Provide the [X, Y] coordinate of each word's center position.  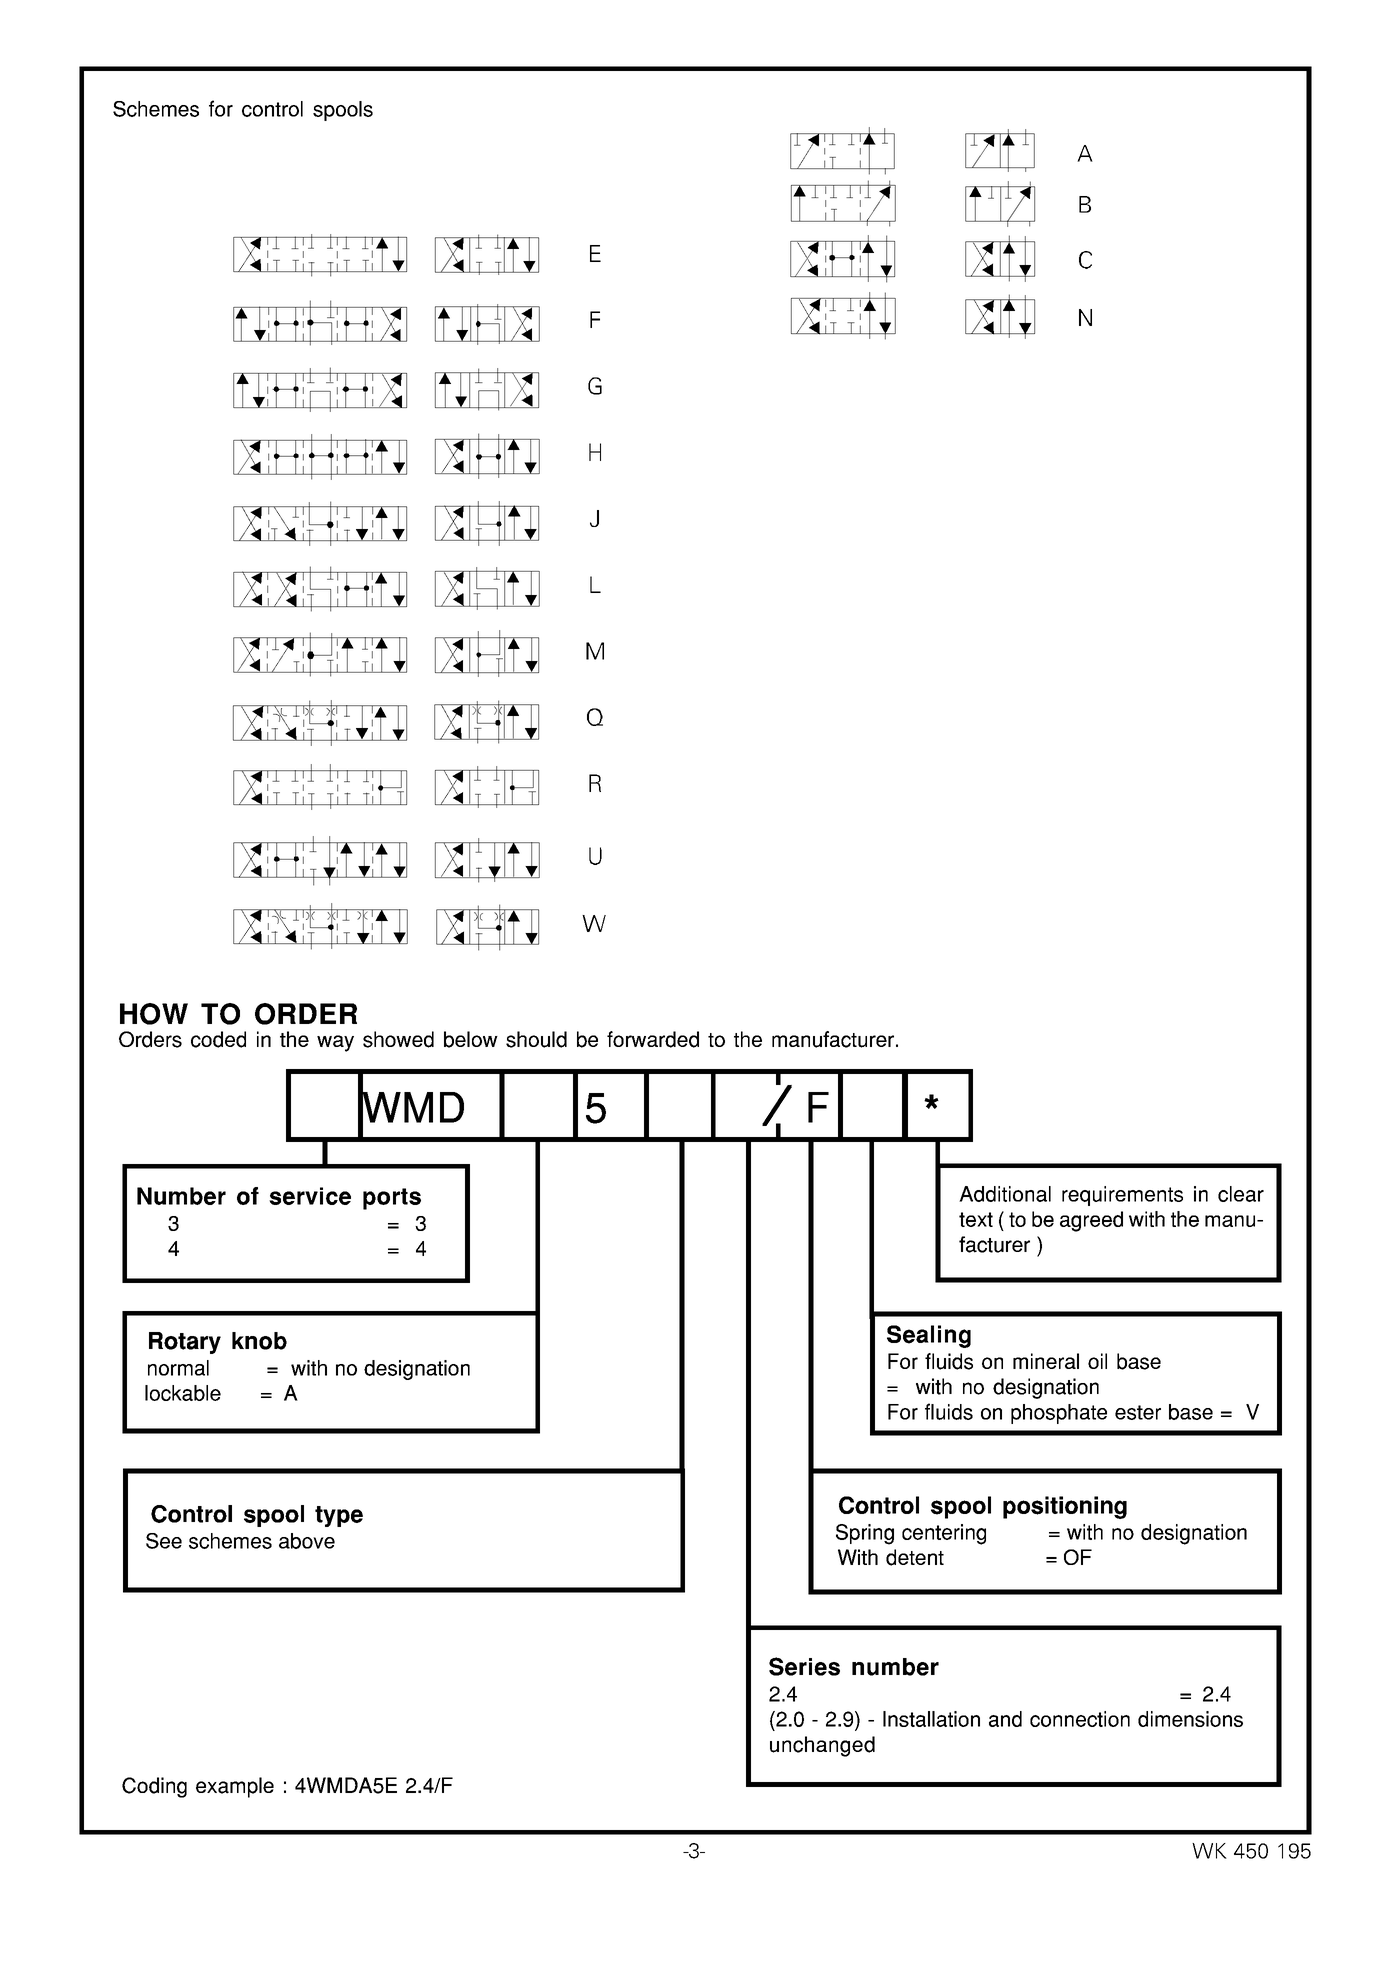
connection [1080, 1719]
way [335, 1043]
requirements [1122, 1196]
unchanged [822, 1746]
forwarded [653, 1039]
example [235, 1787]
